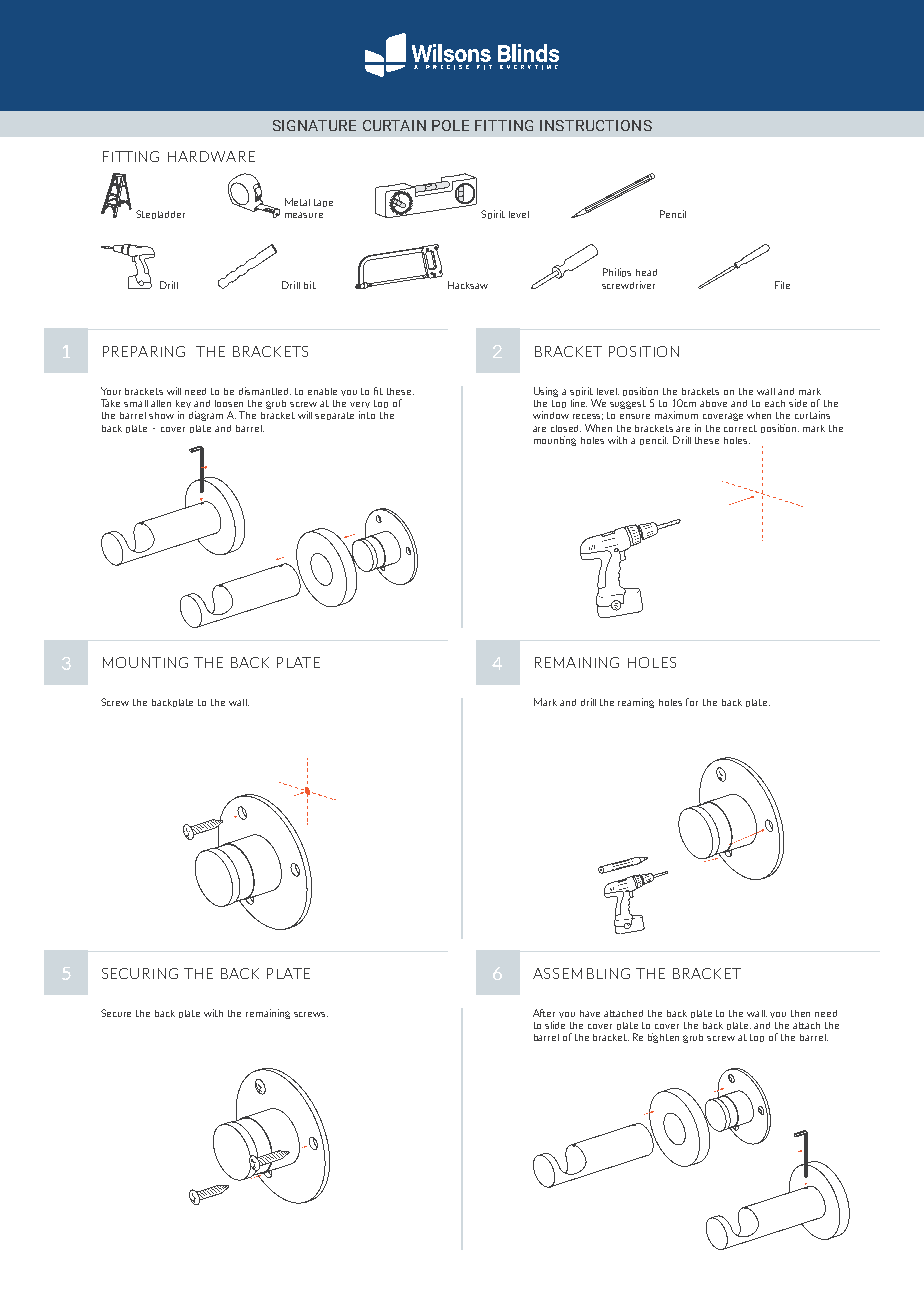  I want to click on diagram, so click(206, 416).
